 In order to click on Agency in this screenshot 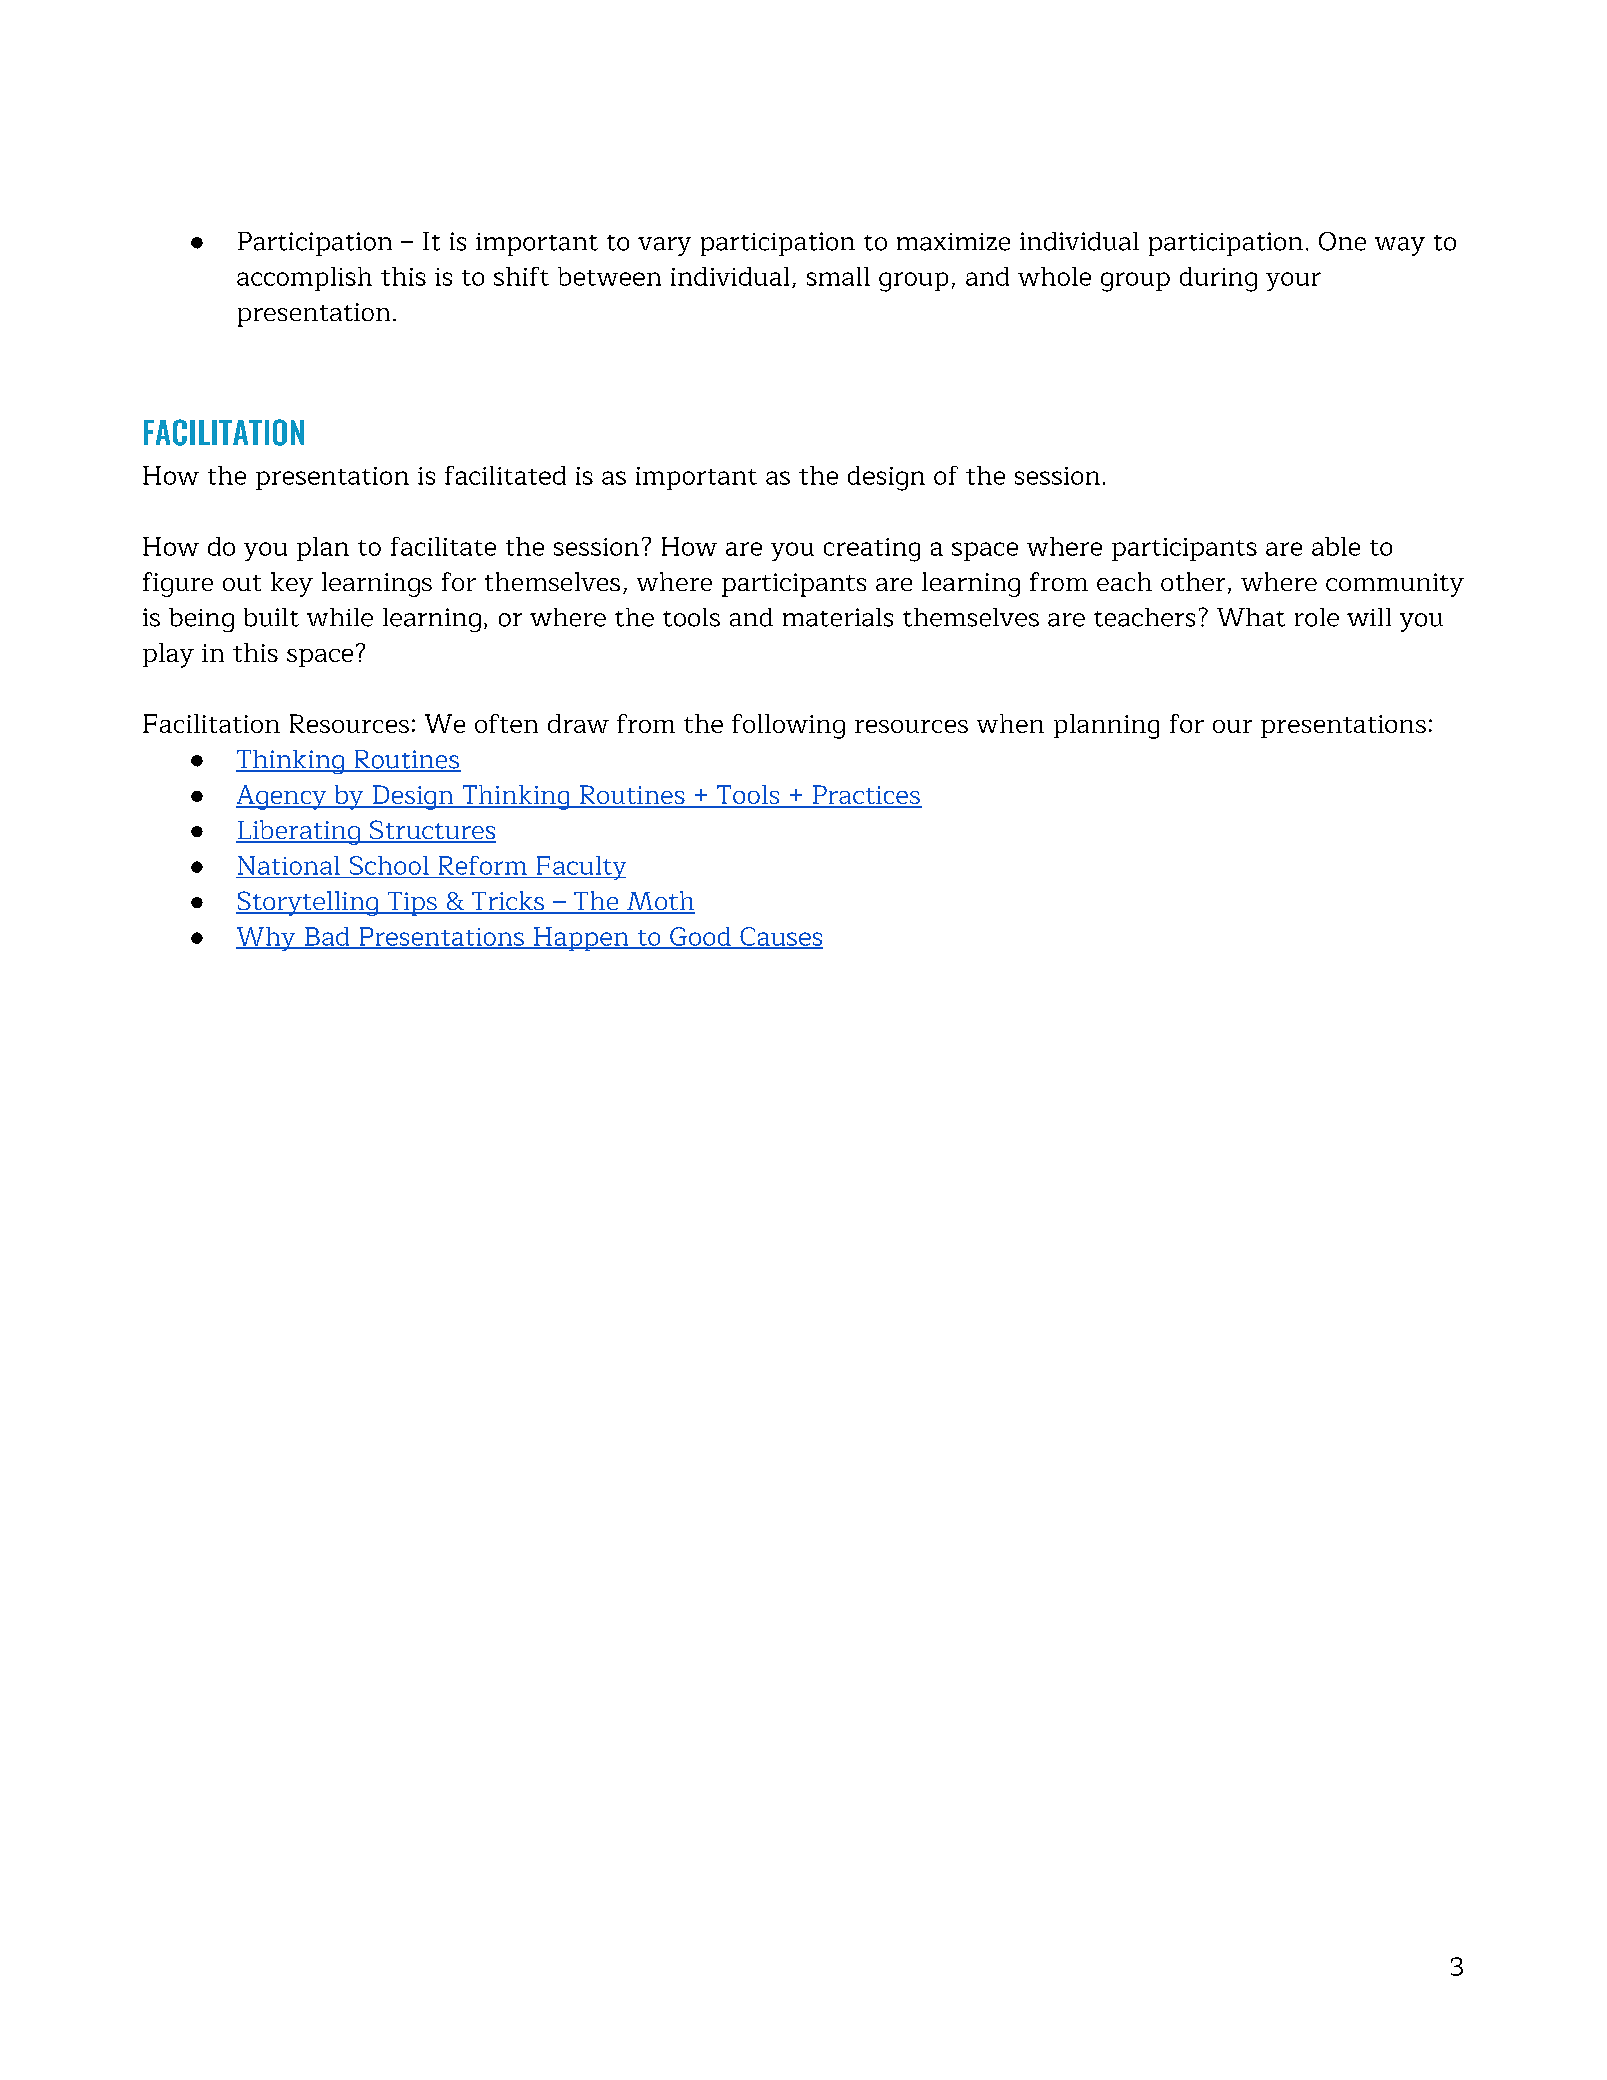, I will do `click(282, 797)`.
